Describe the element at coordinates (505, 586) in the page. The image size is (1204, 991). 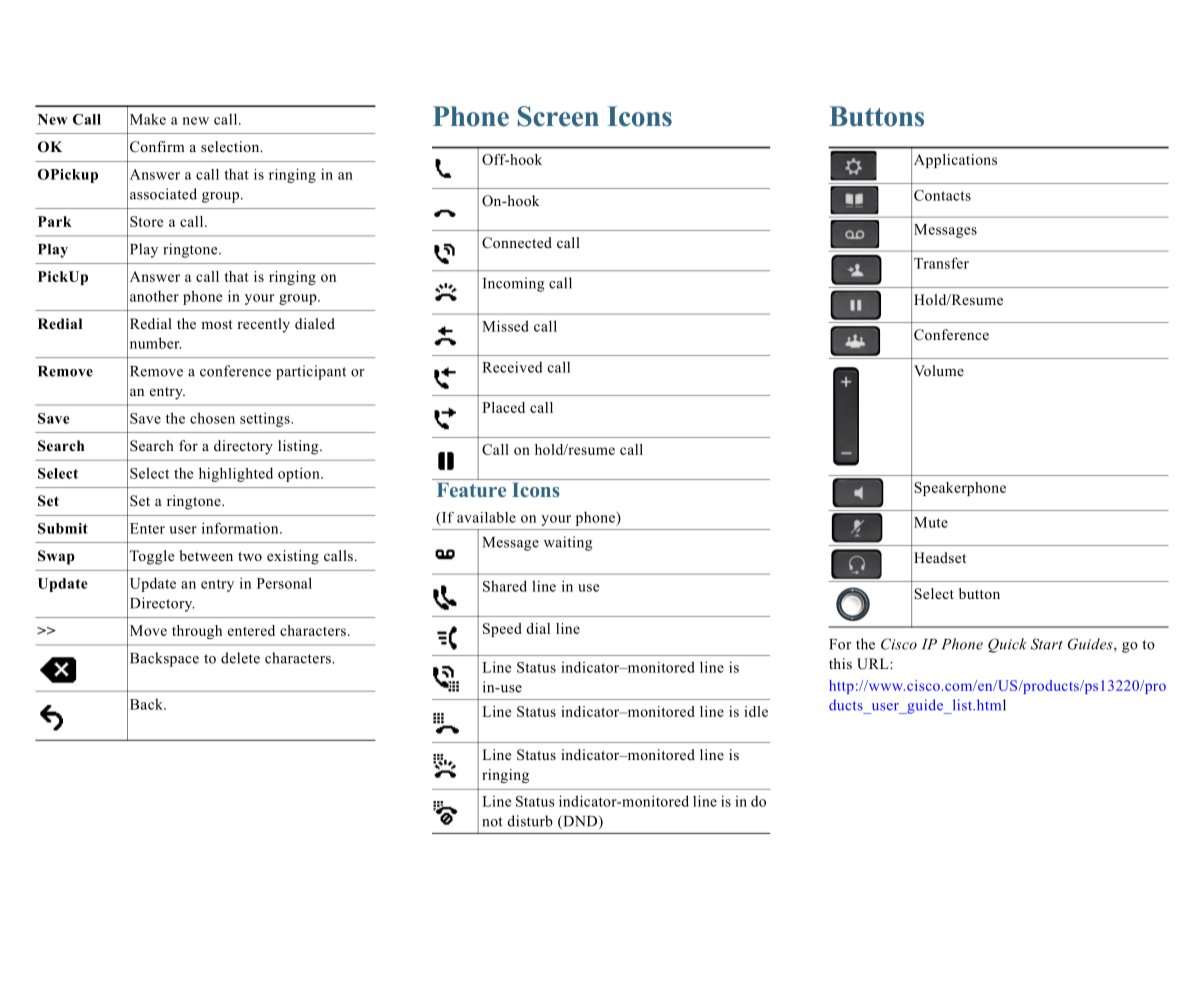
I see `Shared` at that location.
